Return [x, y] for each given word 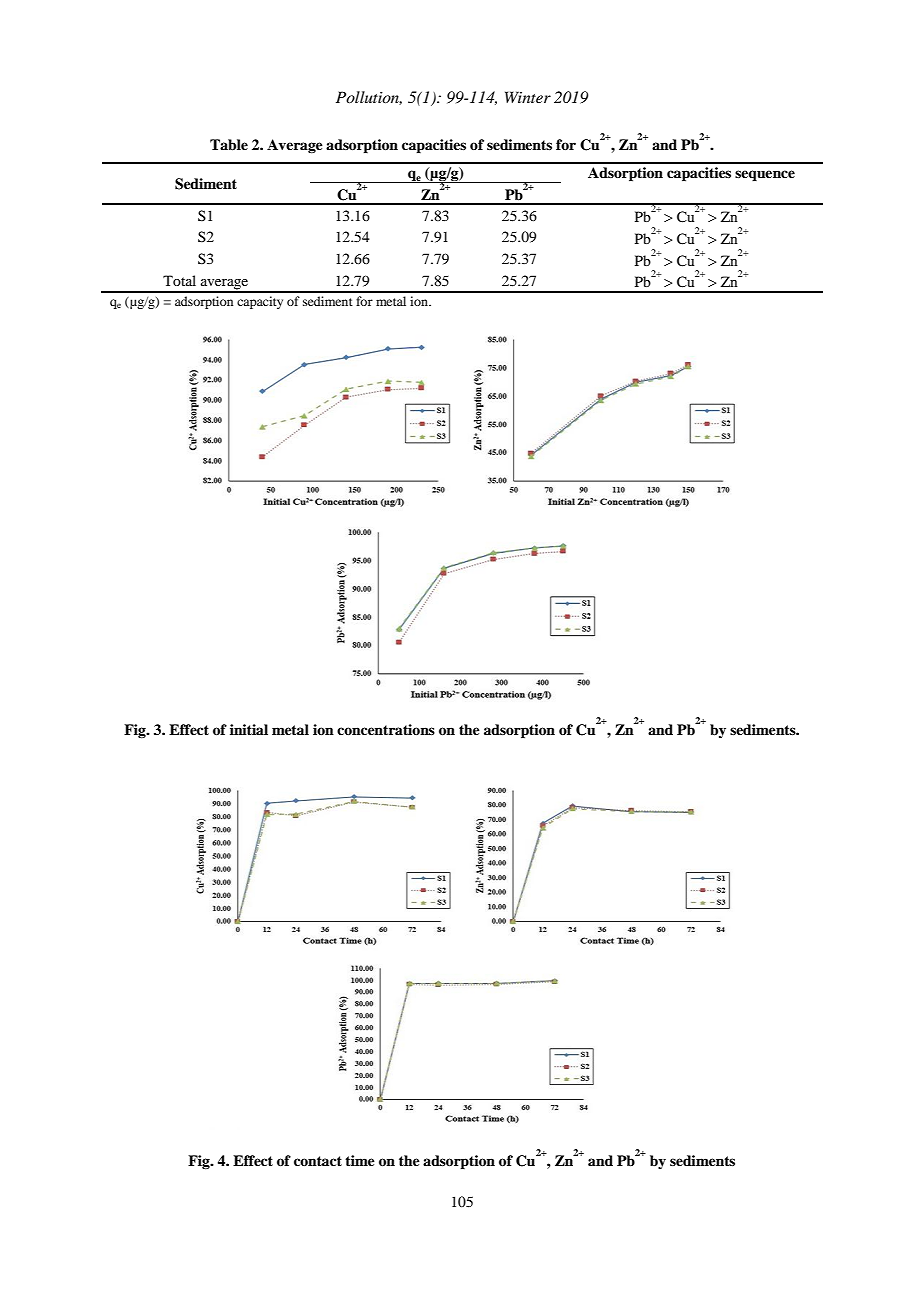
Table [229, 145]
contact [318, 1161]
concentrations [386, 729]
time [360, 1160]
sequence [765, 176]
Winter [528, 97]
